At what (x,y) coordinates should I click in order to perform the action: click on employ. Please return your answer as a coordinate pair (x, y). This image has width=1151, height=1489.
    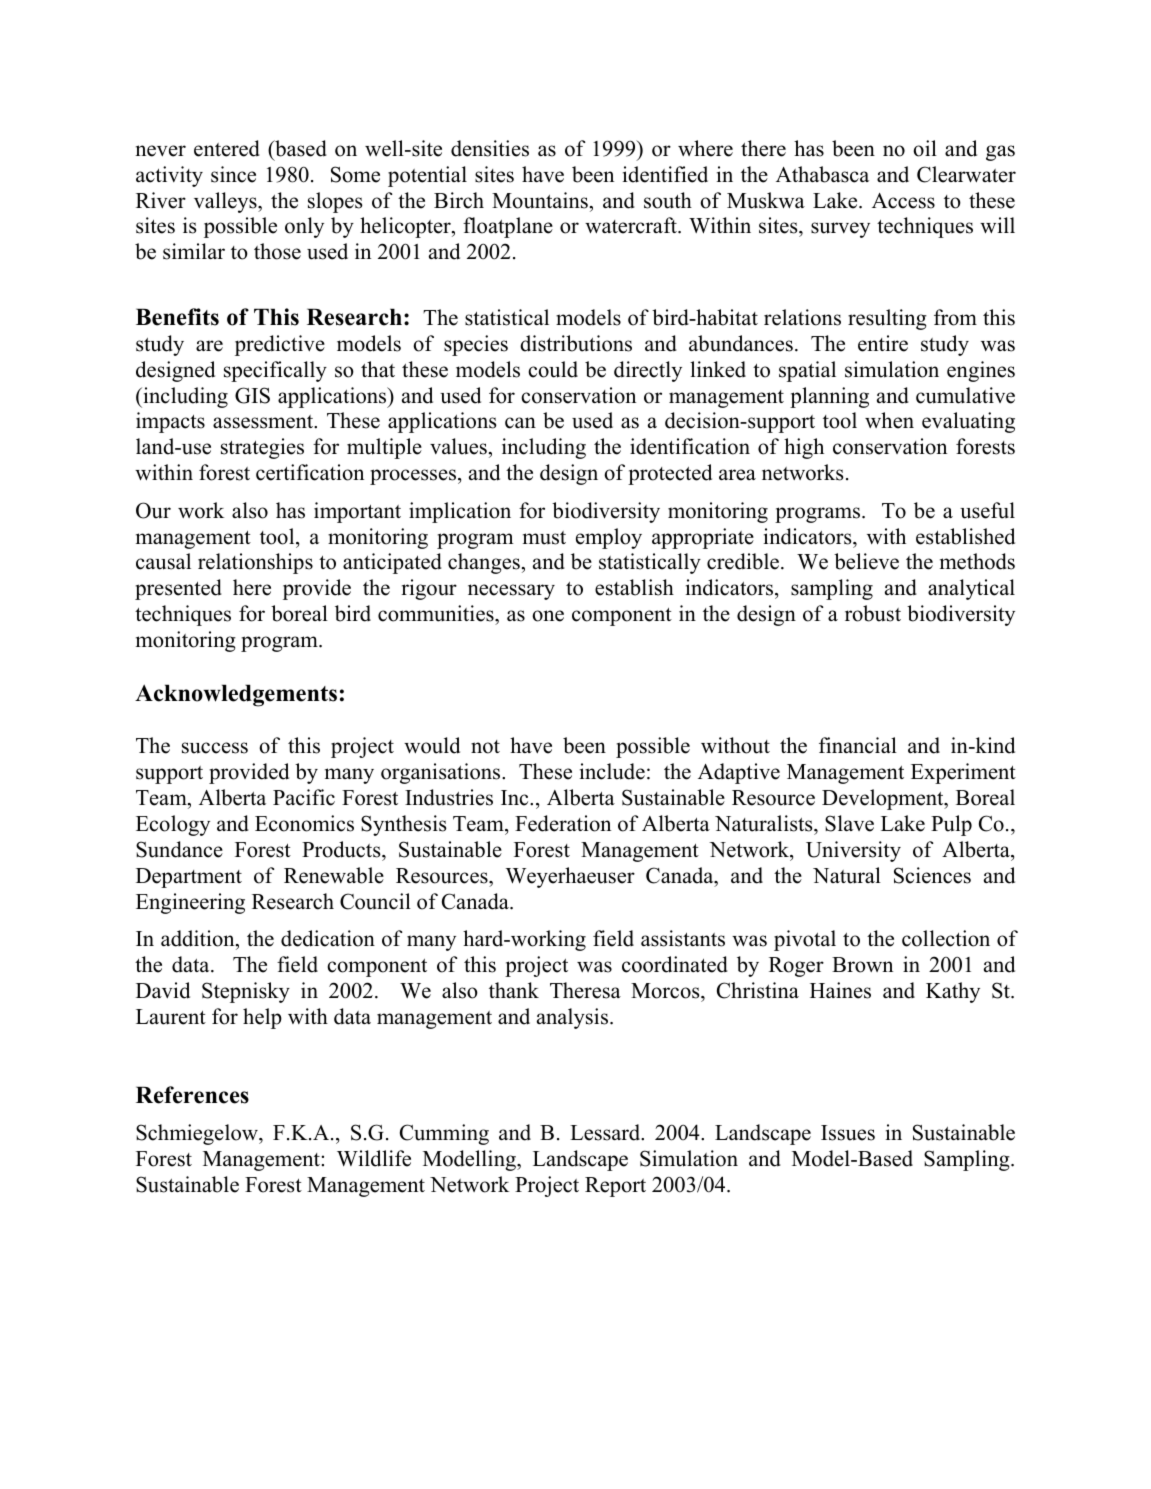
    Looking at the image, I should click on (609, 538).
